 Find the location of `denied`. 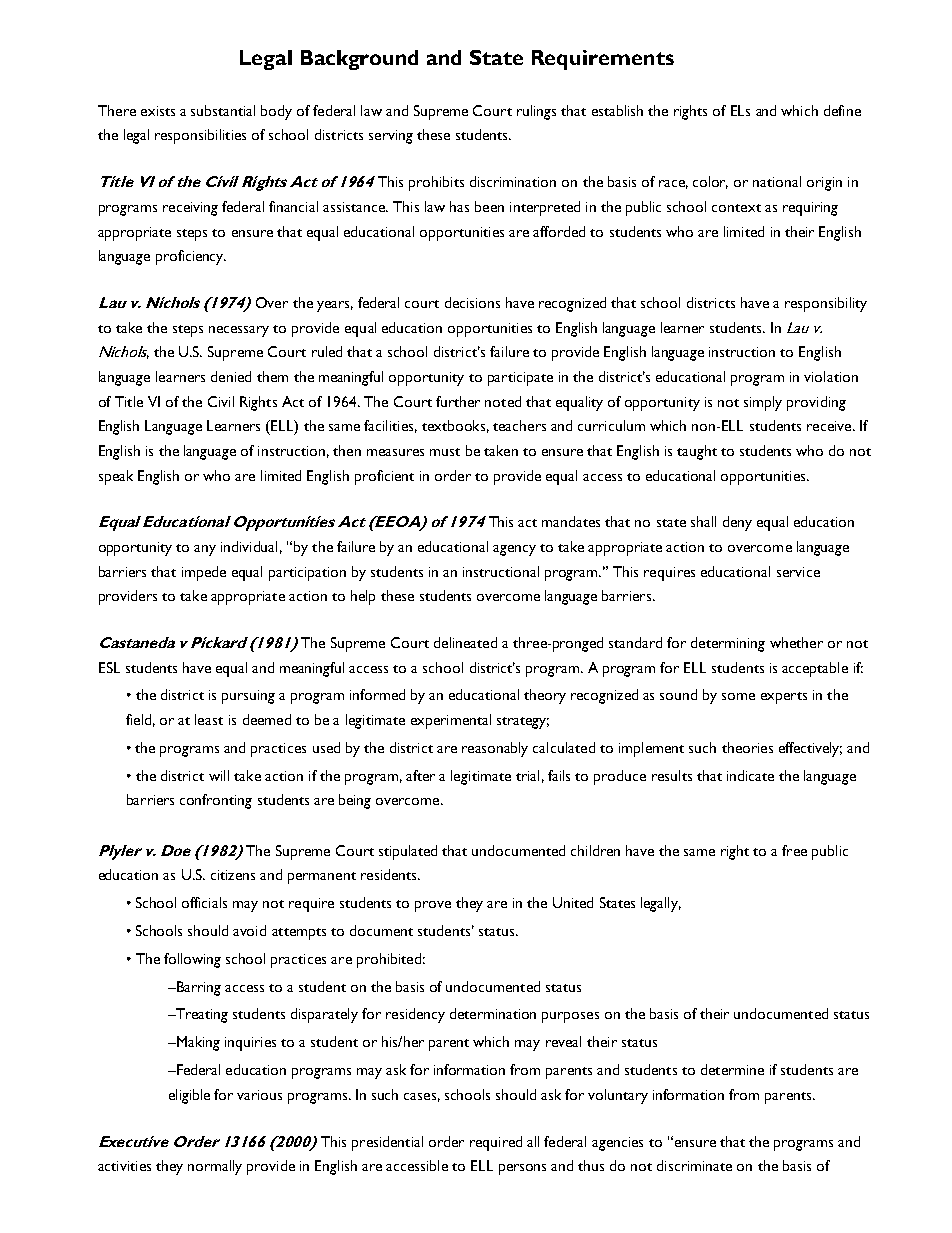

denied is located at coordinates (231, 376).
